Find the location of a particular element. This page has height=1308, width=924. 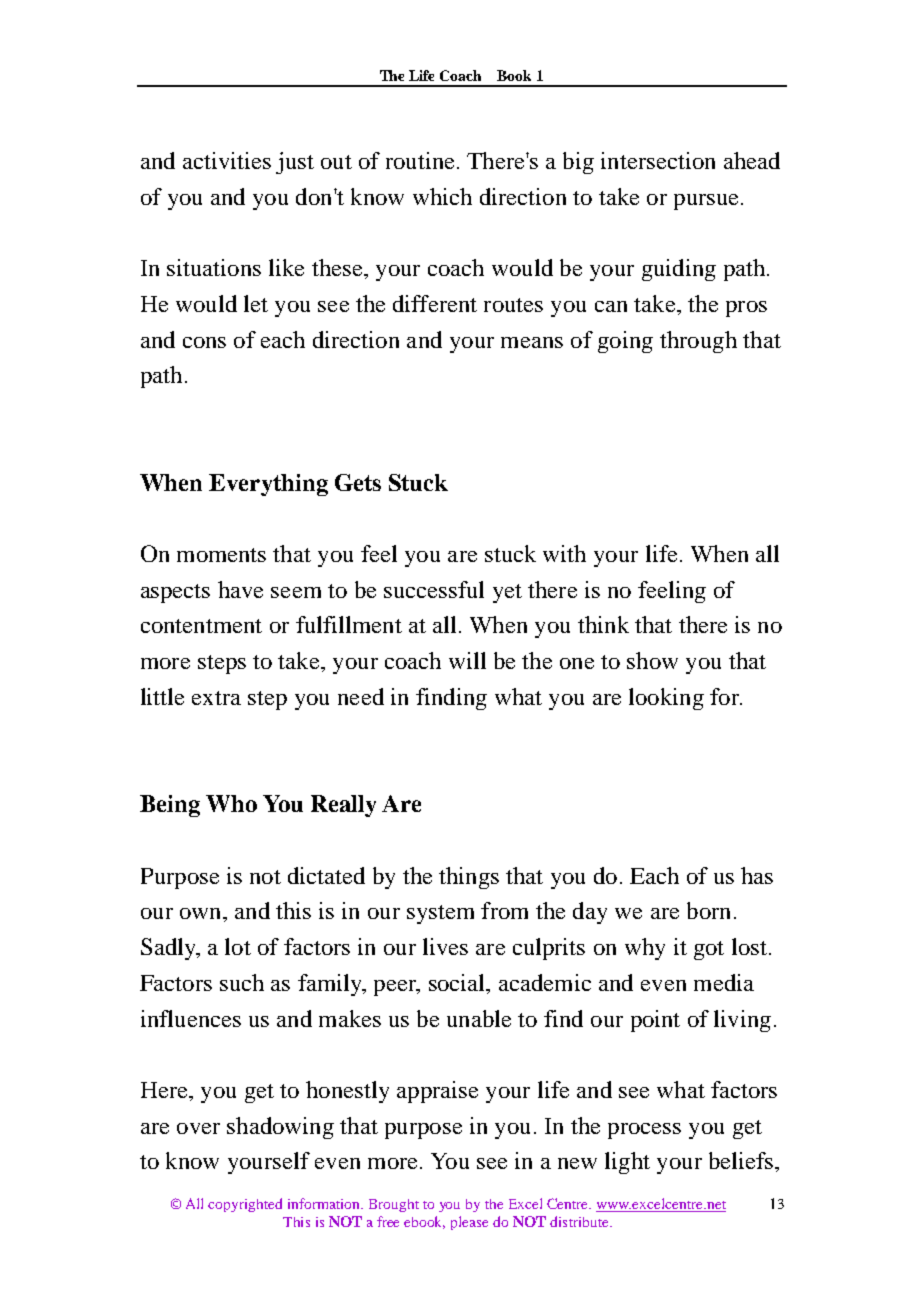

activities is located at coordinates (227, 160).
